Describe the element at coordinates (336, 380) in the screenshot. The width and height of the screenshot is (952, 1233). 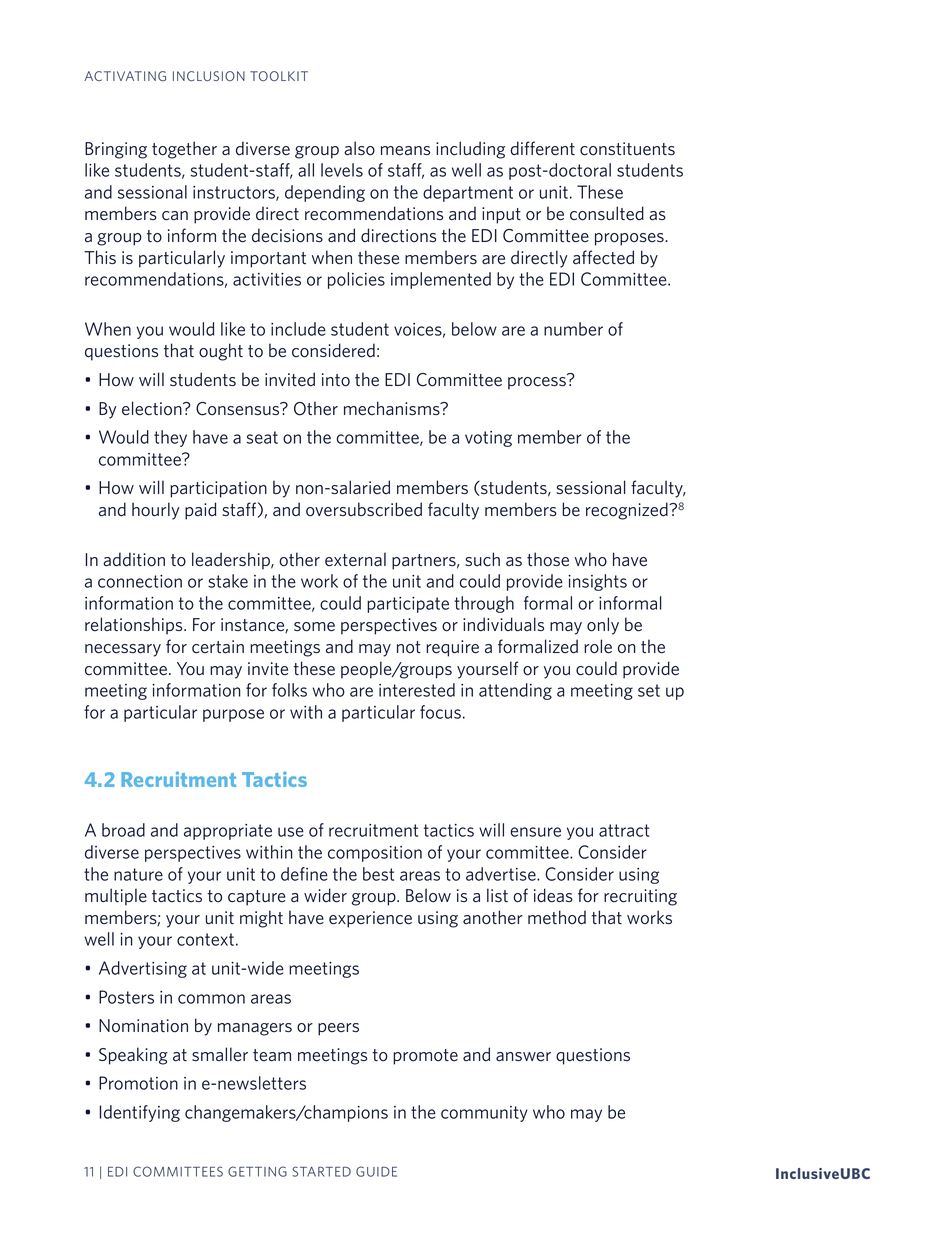
I see `into` at that location.
